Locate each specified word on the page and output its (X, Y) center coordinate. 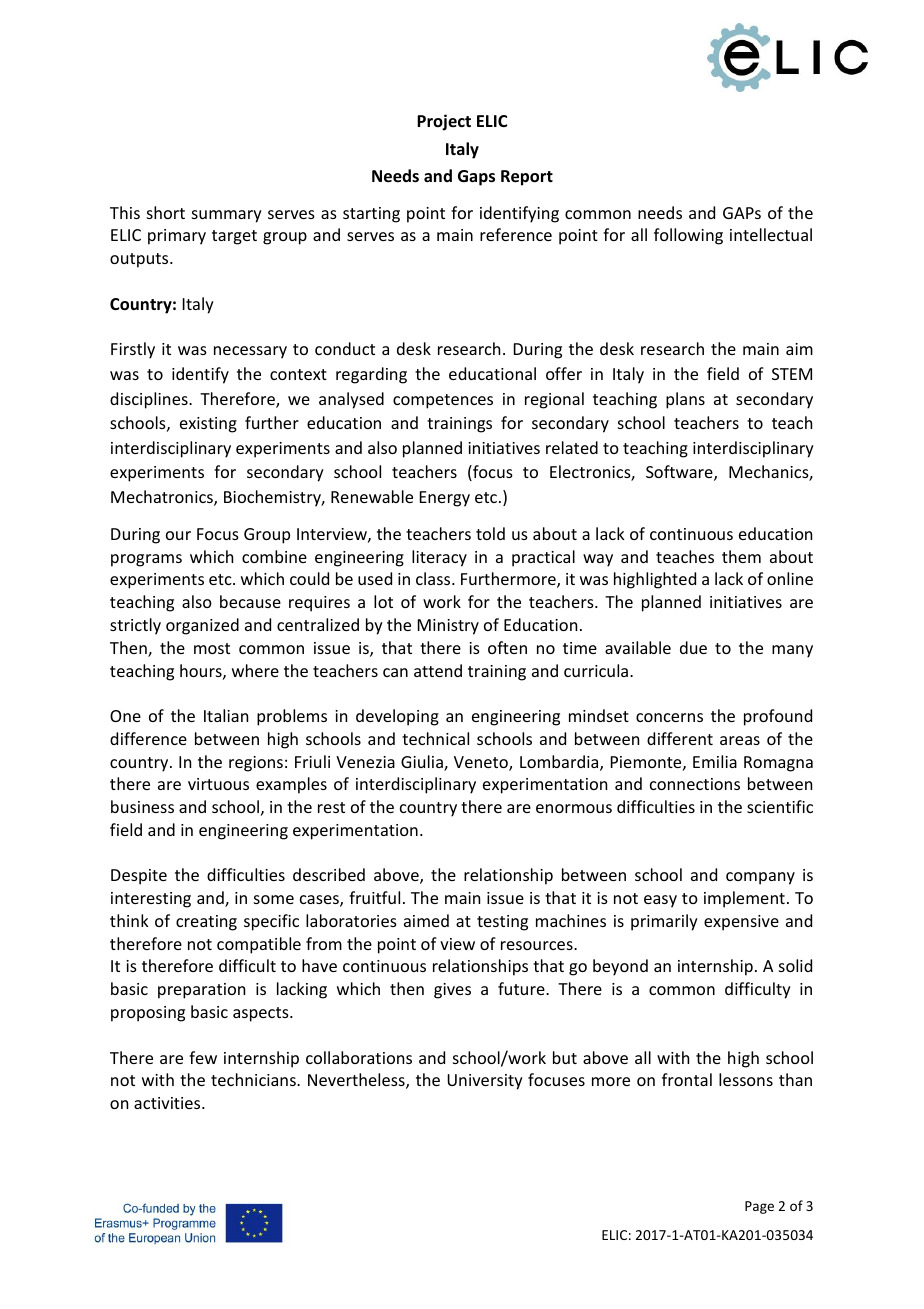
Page (759, 1207)
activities (168, 1103)
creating (206, 923)
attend (438, 670)
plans (685, 400)
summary (227, 216)
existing (208, 425)
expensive (741, 923)
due (693, 647)
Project (444, 122)
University (485, 1082)
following (688, 236)
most (212, 648)
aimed (426, 920)
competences (443, 401)
